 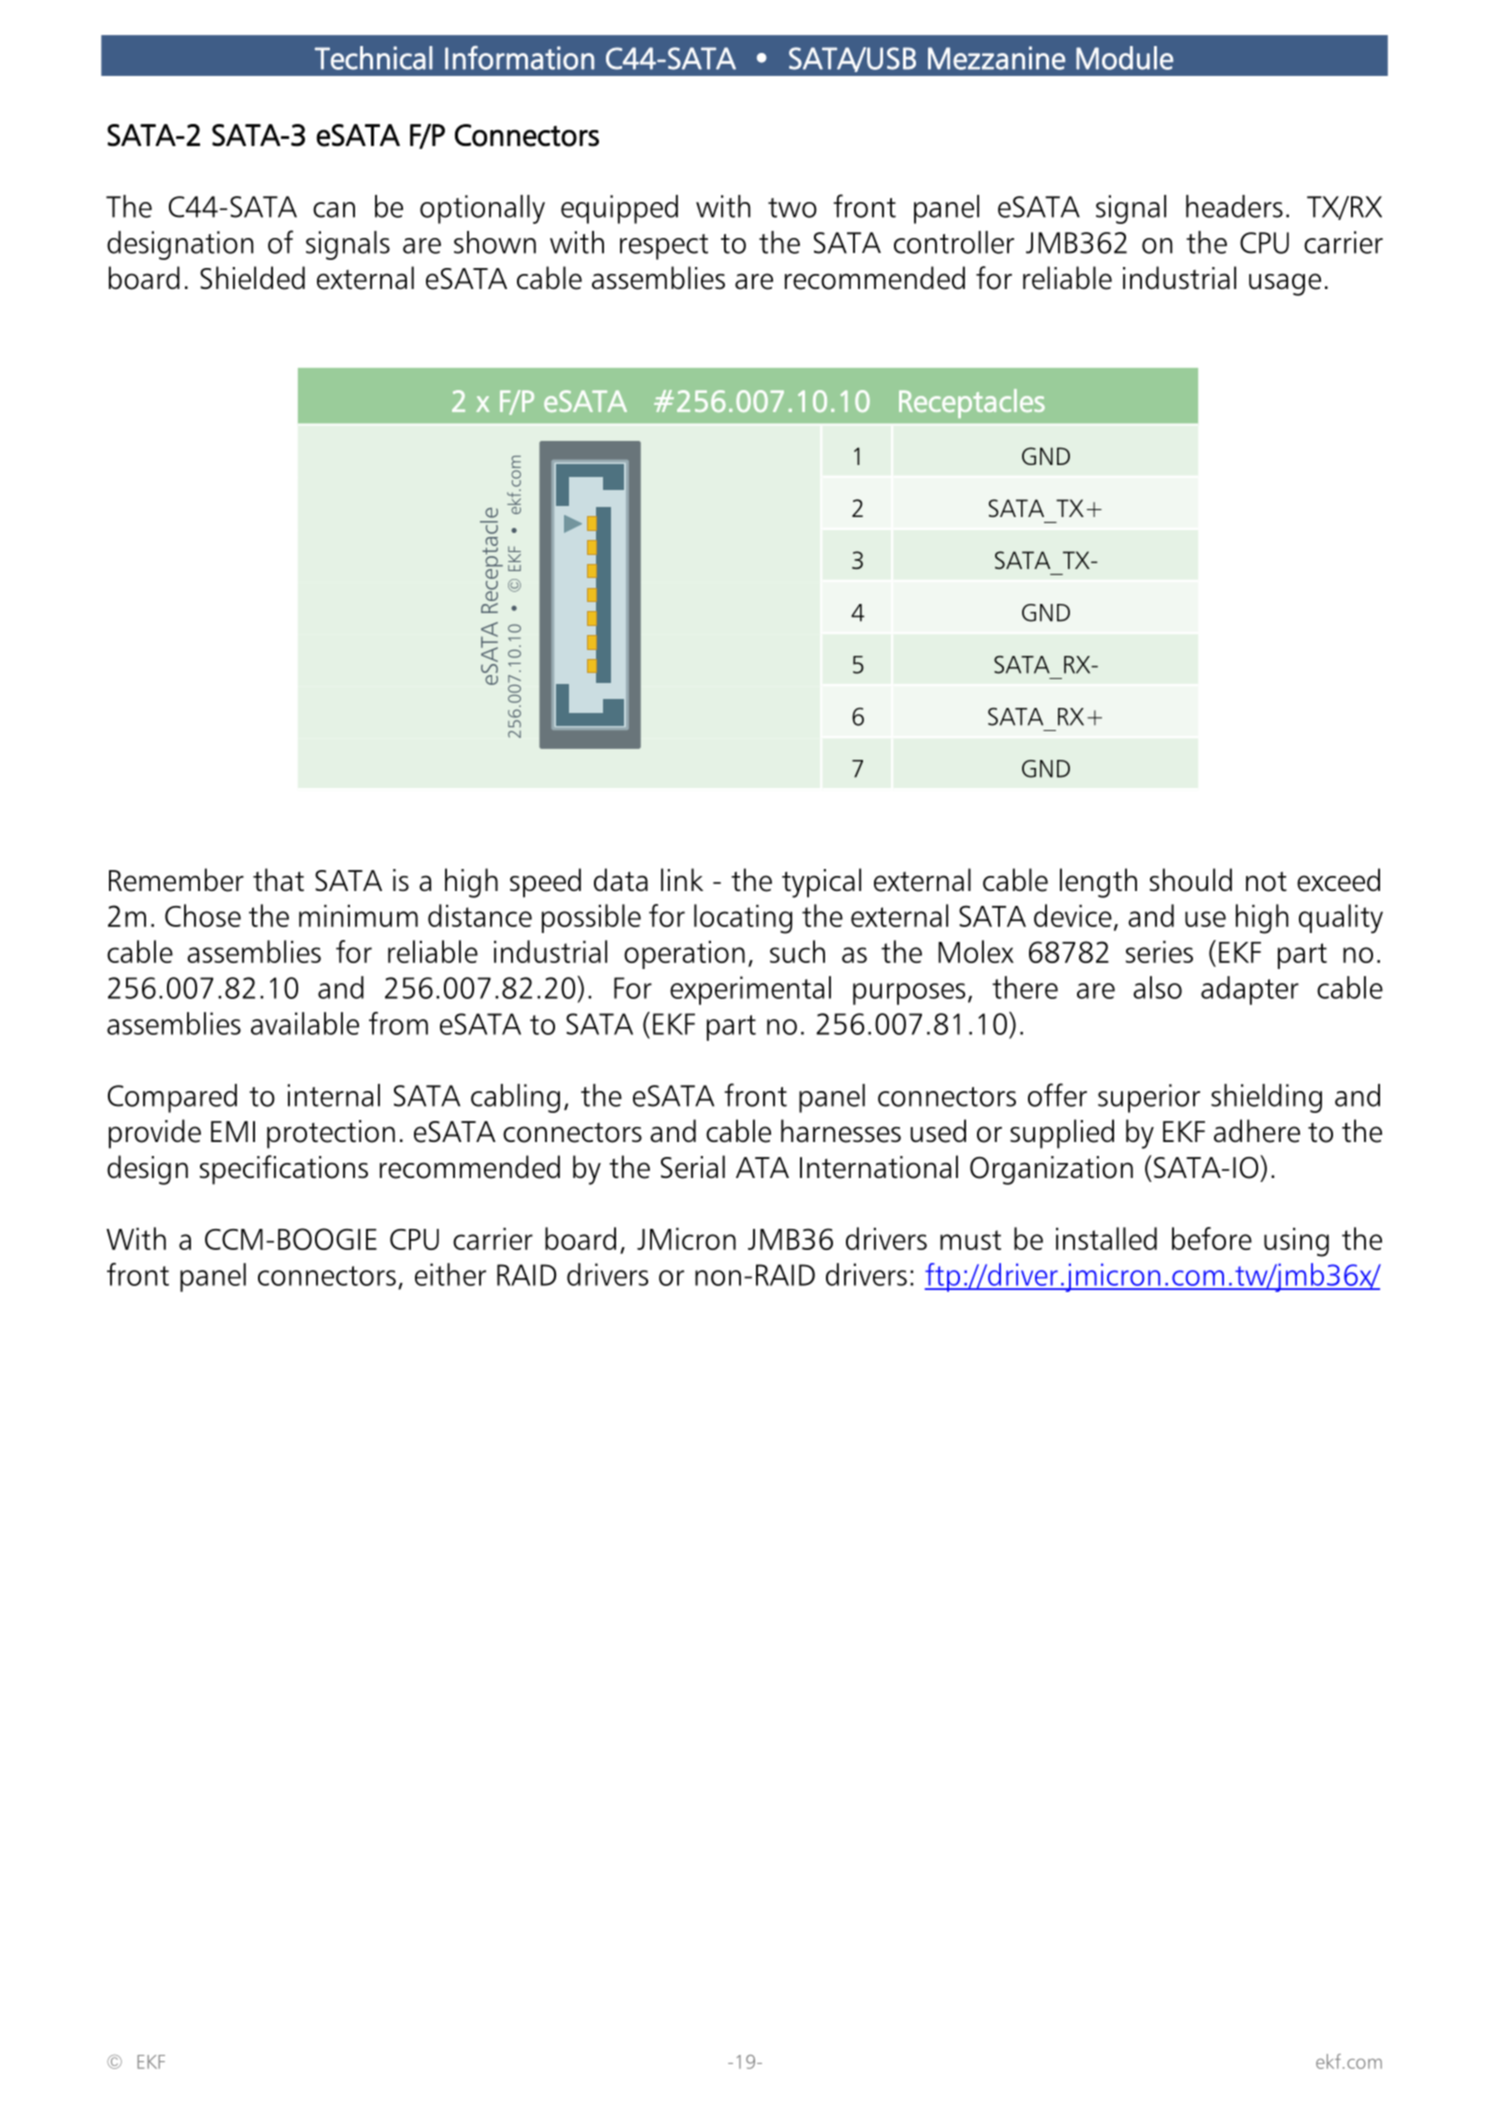 I want to click on two, so click(x=792, y=208).
